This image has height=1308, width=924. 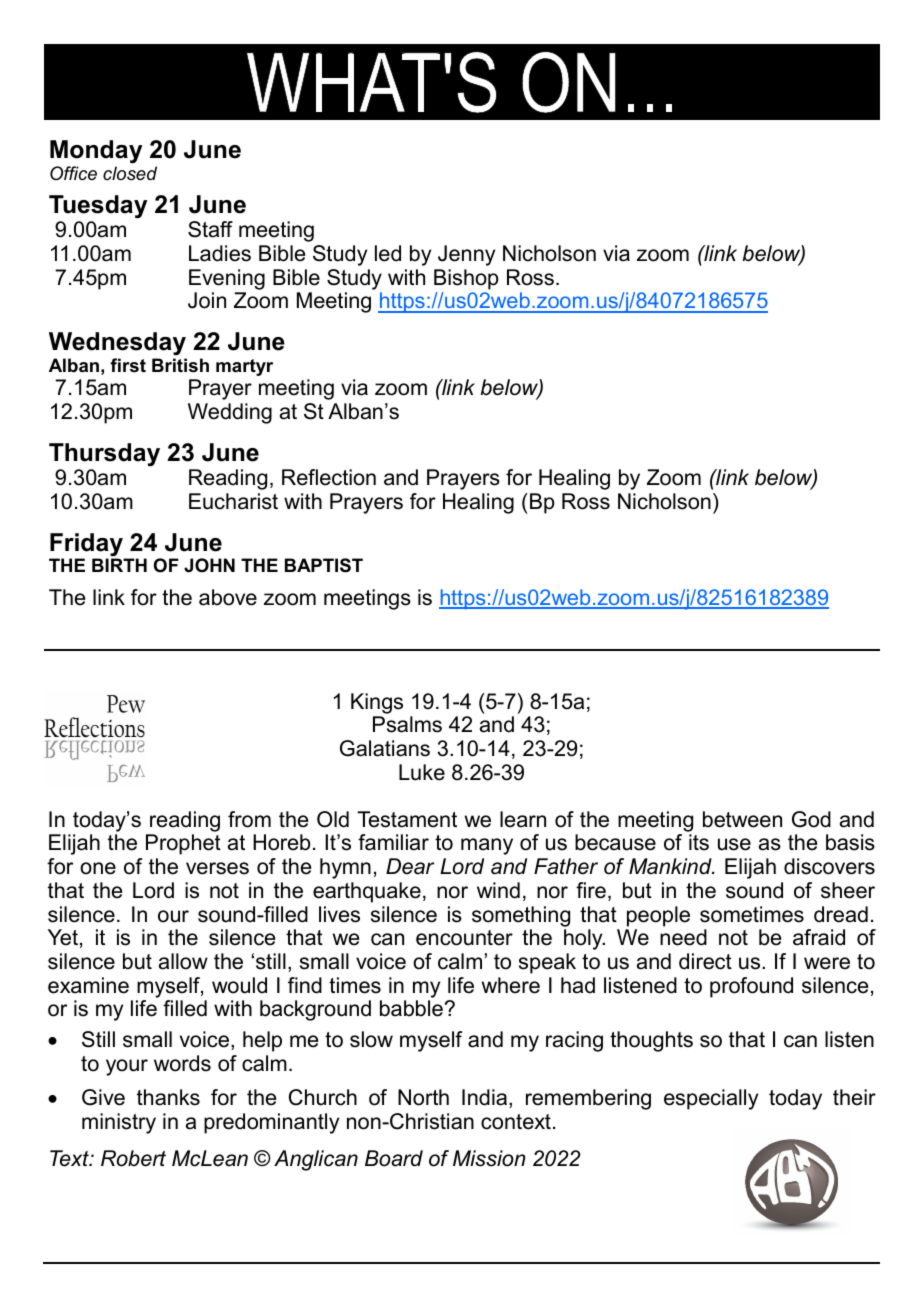 What do you see at coordinates (407, 819) in the image?
I see `Testament` at bounding box center [407, 819].
